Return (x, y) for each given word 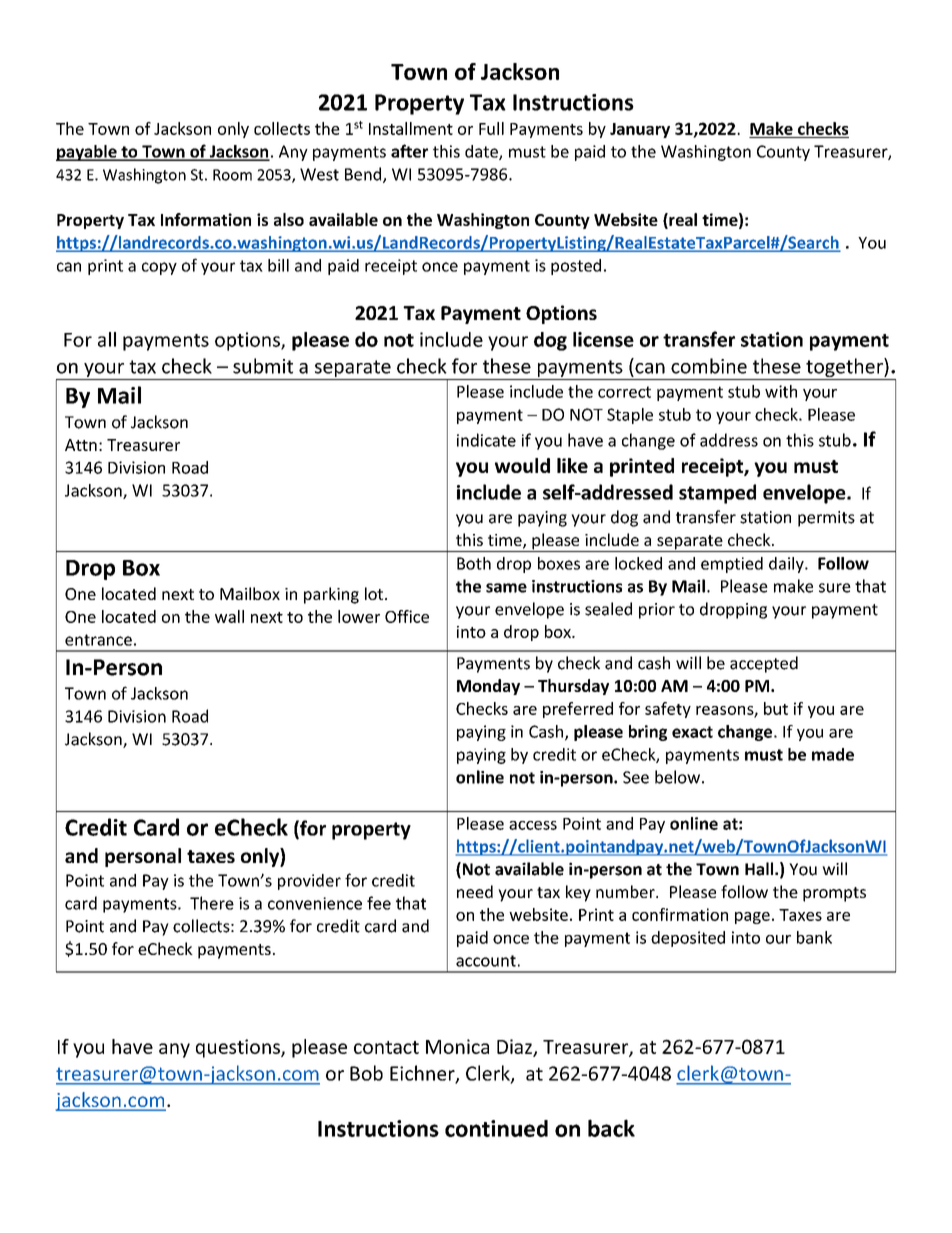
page (752, 918)
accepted (764, 664)
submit (263, 366)
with (781, 391)
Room (232, 175)
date (482, 152)
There (212, 903)
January (640, 130)
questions (239, 1048)
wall (229, 616)
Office (407, 616)
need (475, 891)
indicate (486, 440)
